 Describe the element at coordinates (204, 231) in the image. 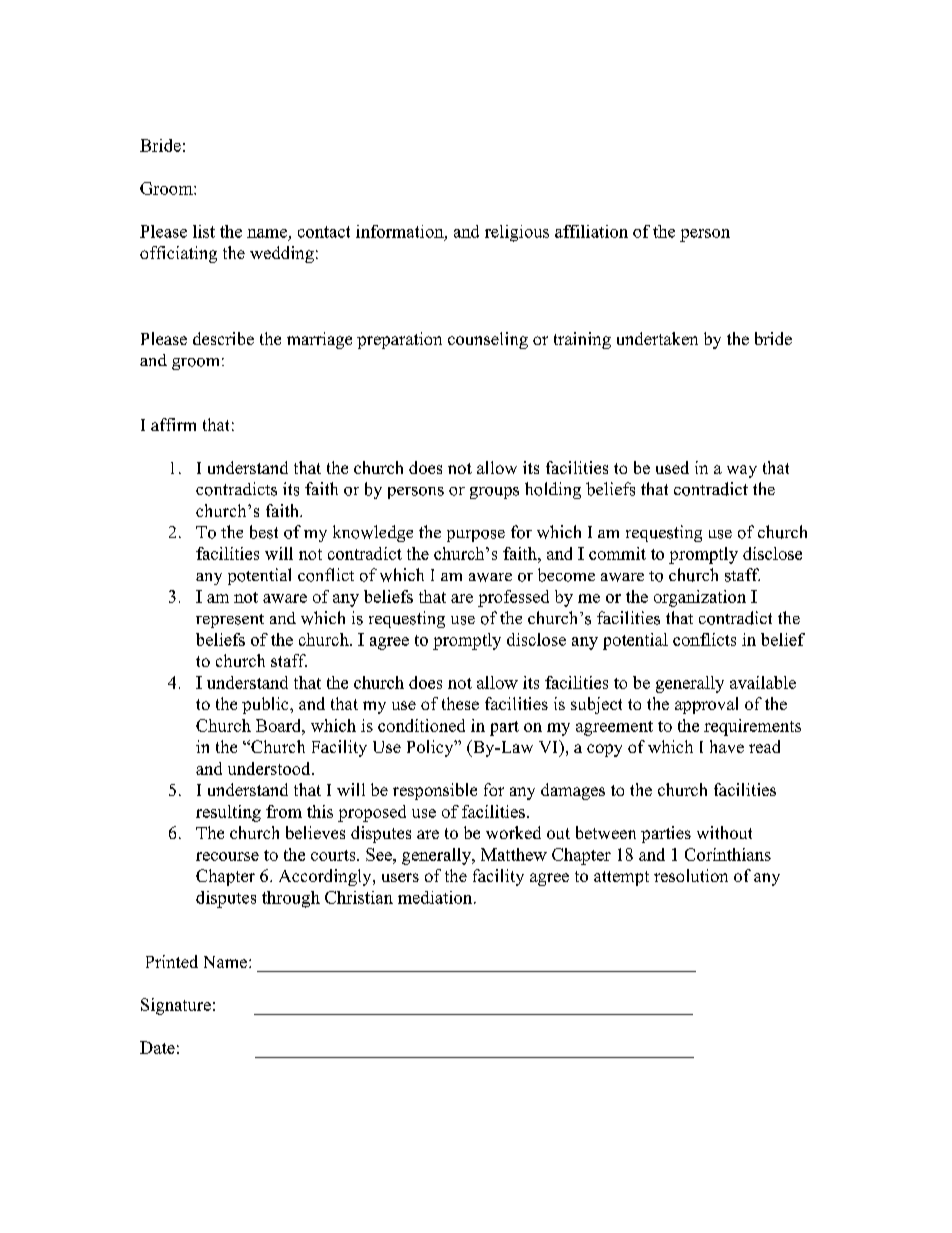

I see `list` at that location.
